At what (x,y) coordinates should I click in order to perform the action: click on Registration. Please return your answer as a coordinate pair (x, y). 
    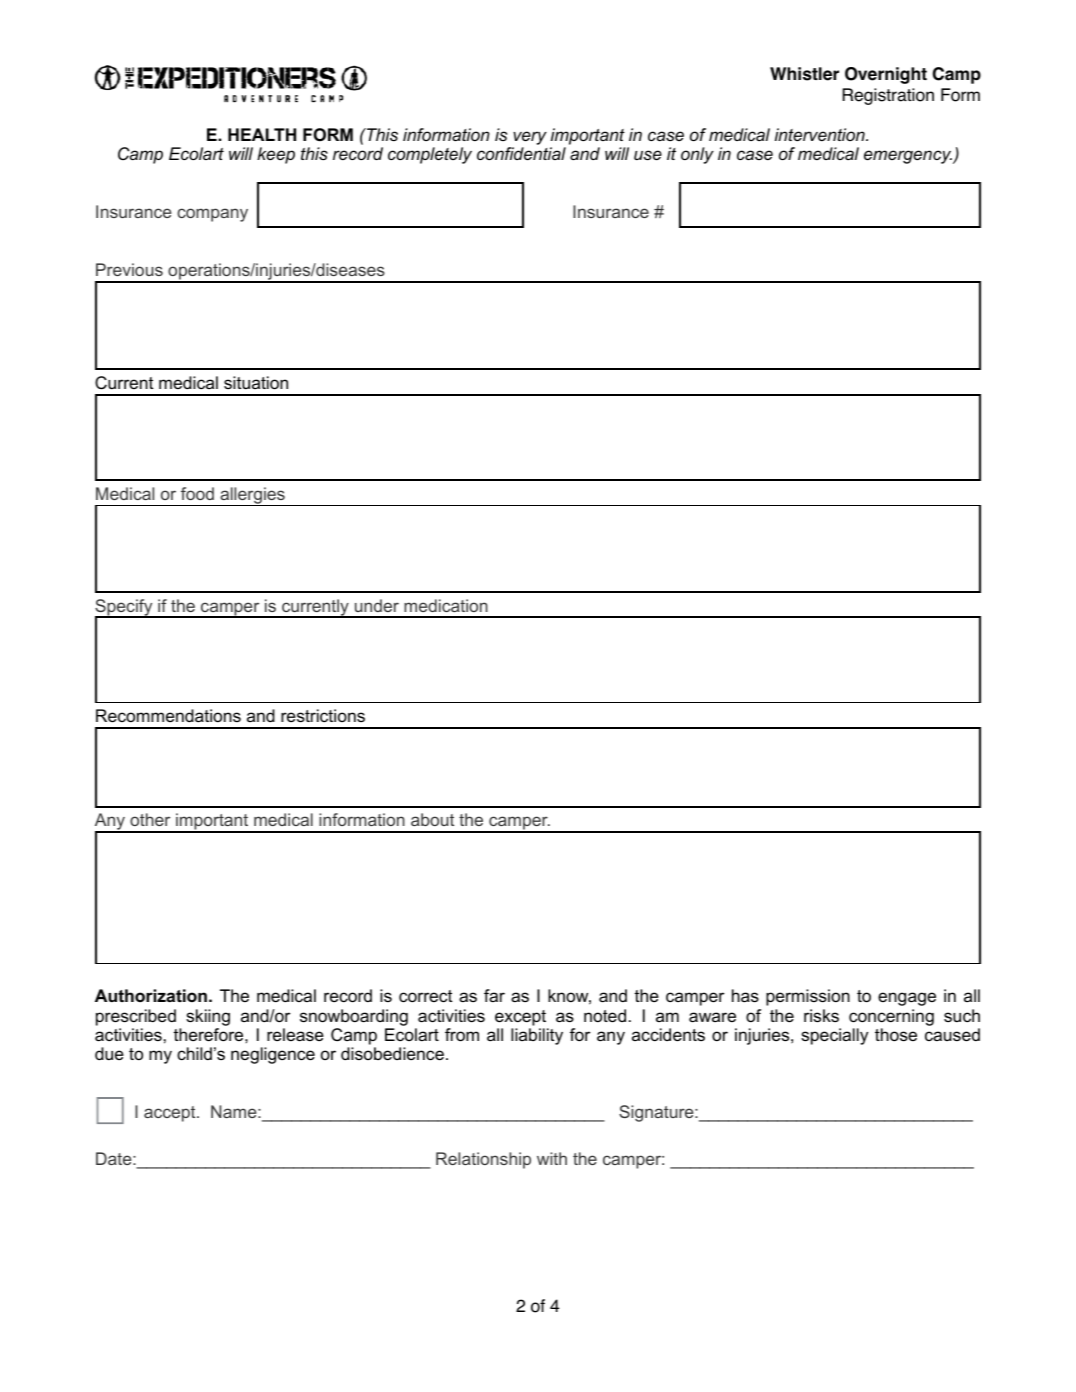
    Looking at the image, I should click on (888, 96).
